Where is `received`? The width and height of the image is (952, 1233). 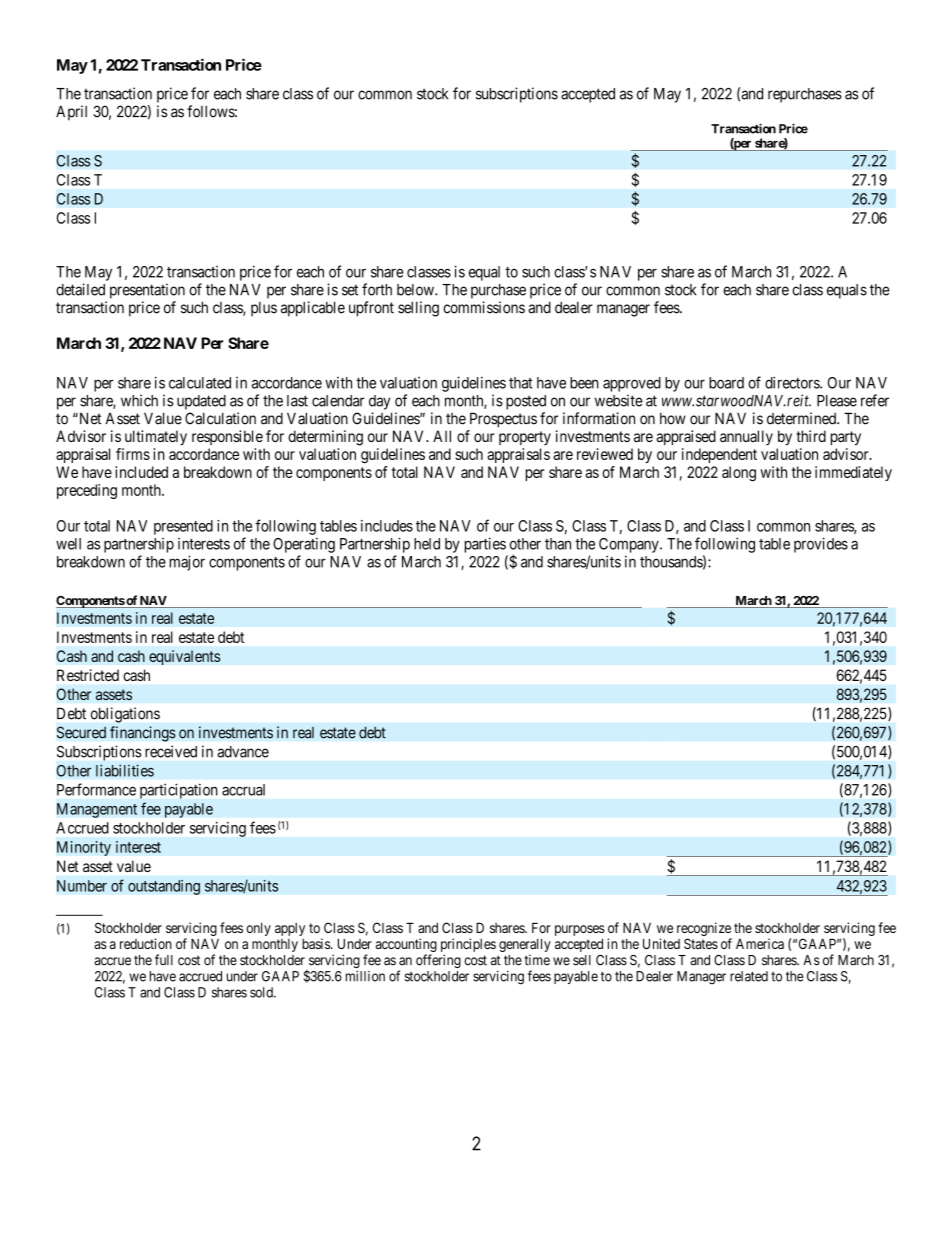 received is located at coordinates (171, 751).
